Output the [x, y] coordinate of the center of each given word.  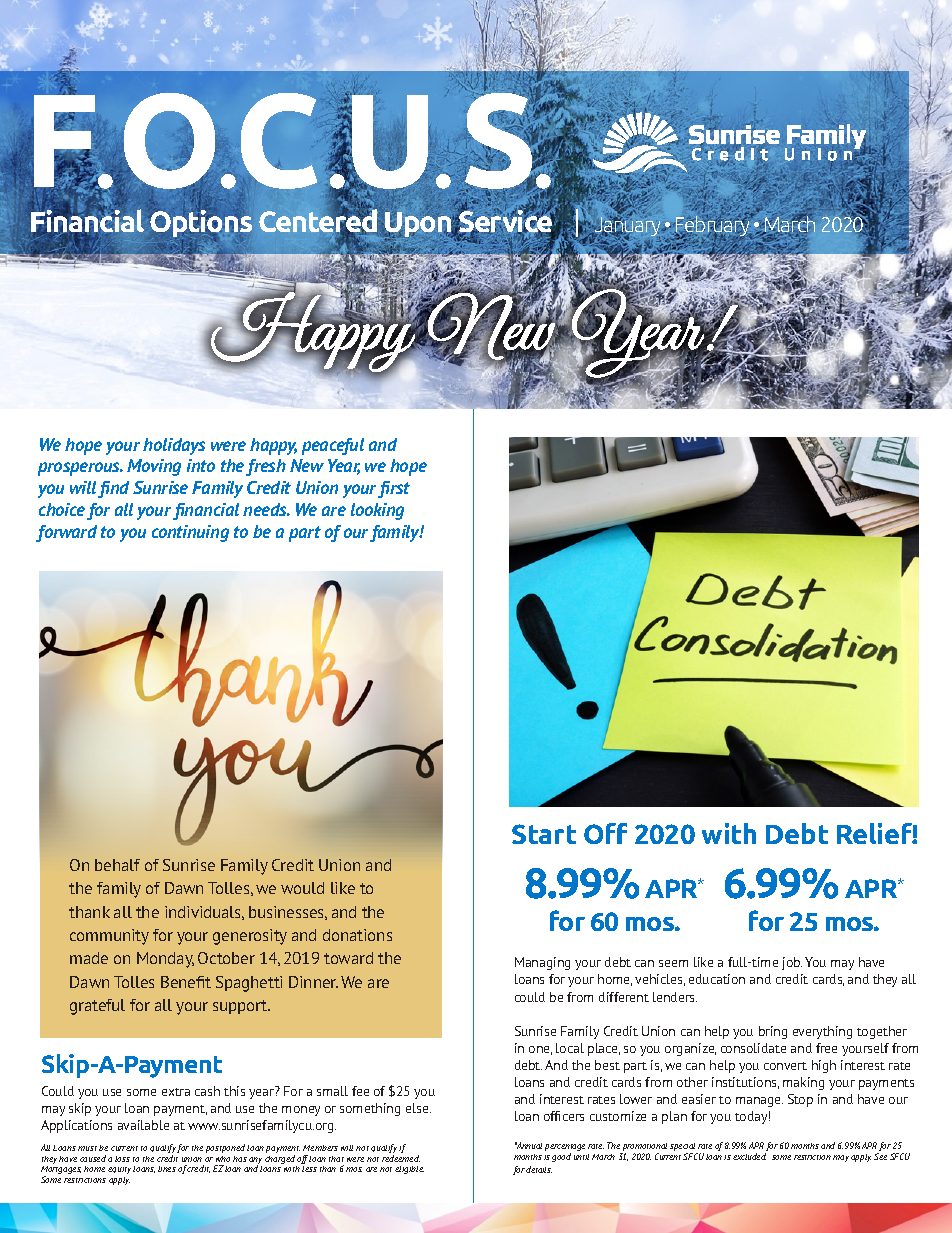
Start [544, 834]
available [143, 1125]
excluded [749, 1156]
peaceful [333, 446]
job [792, 963]
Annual [528, 1145]
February [714, 226]
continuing [190, 533]
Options [201, 224]
